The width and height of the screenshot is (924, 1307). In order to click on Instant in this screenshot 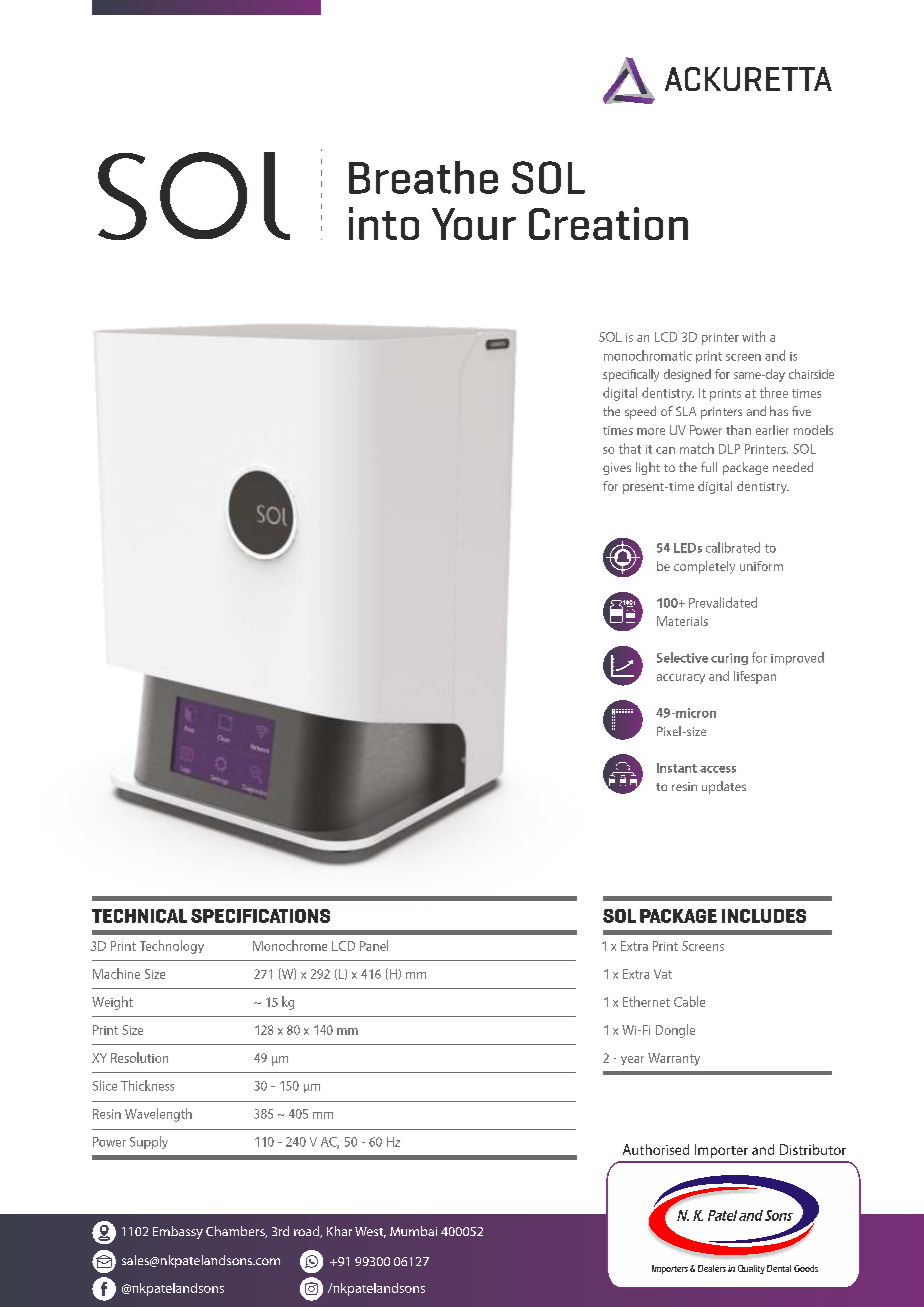, I will do `click(677, 768)`.
